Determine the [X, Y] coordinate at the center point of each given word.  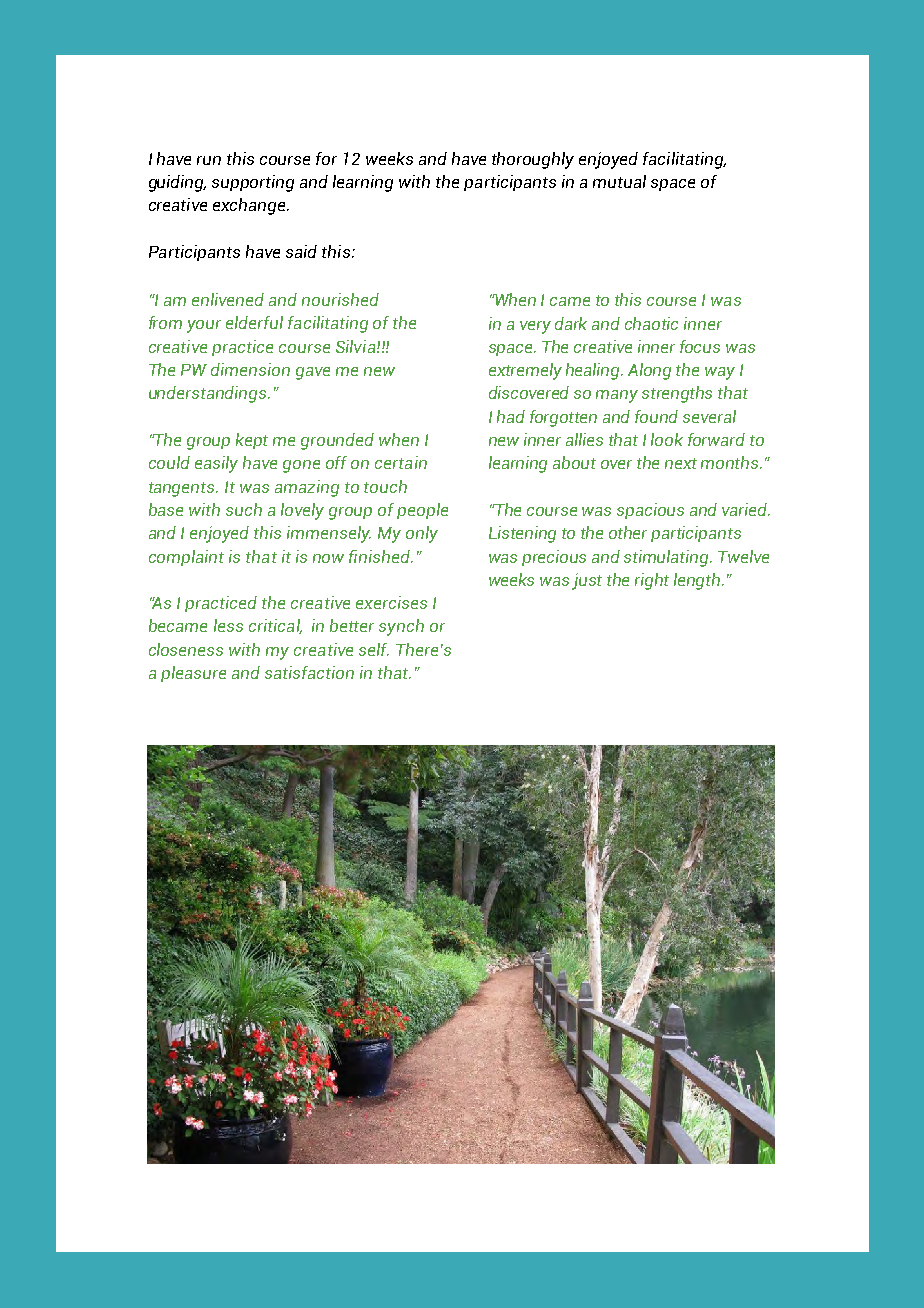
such [244, 509]
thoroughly [533, 160]
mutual [619, 181]
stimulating [667, 558]
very [535, 327]
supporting [253, 183]
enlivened [228, 299]
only [422, 534]
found [656, 416]
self [374, 649]
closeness [186, 649]
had [511, 416]
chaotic [651, 323]
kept [252, 441]
